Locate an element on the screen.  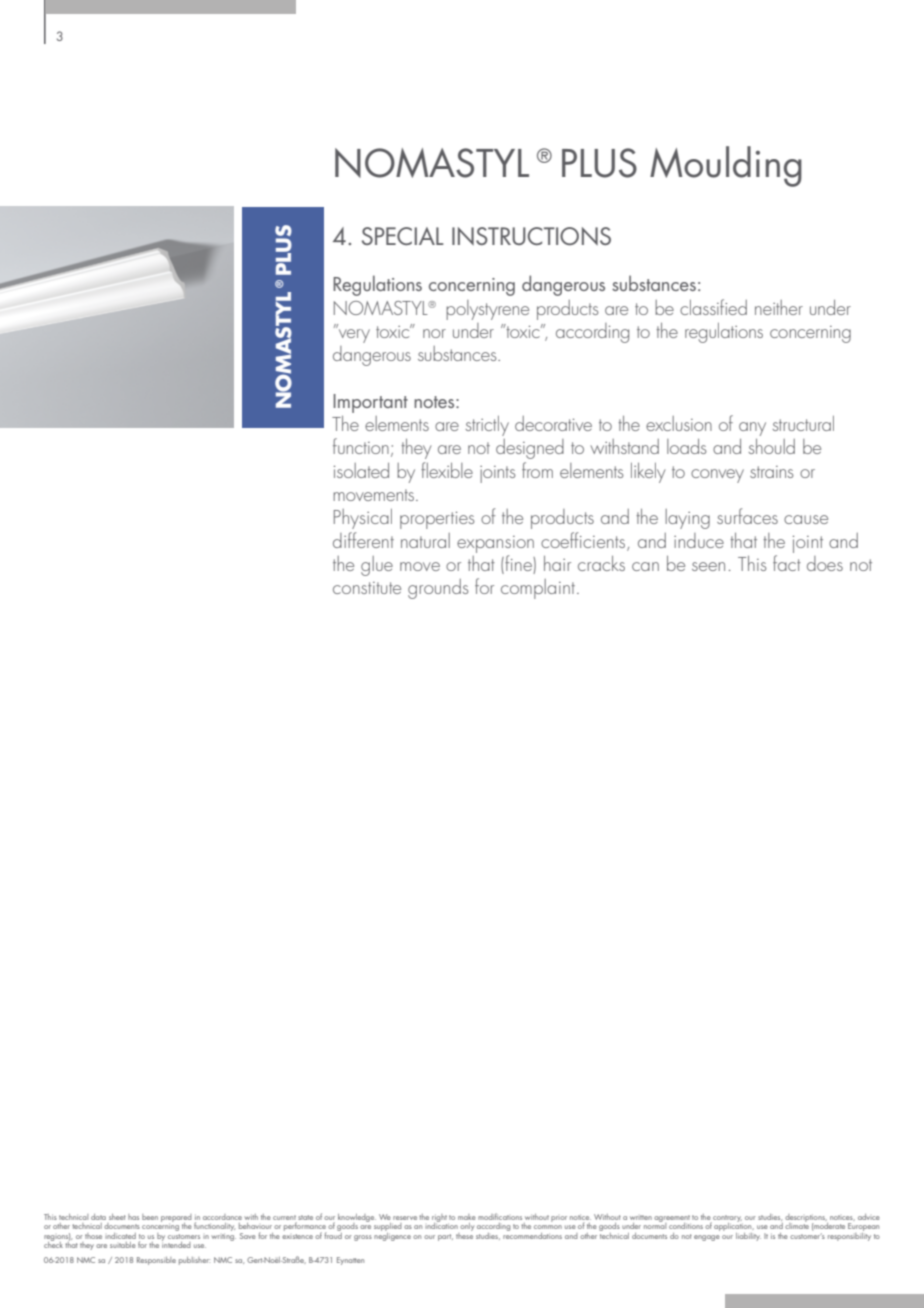
Moulding is located at coordinates (726, 166).
